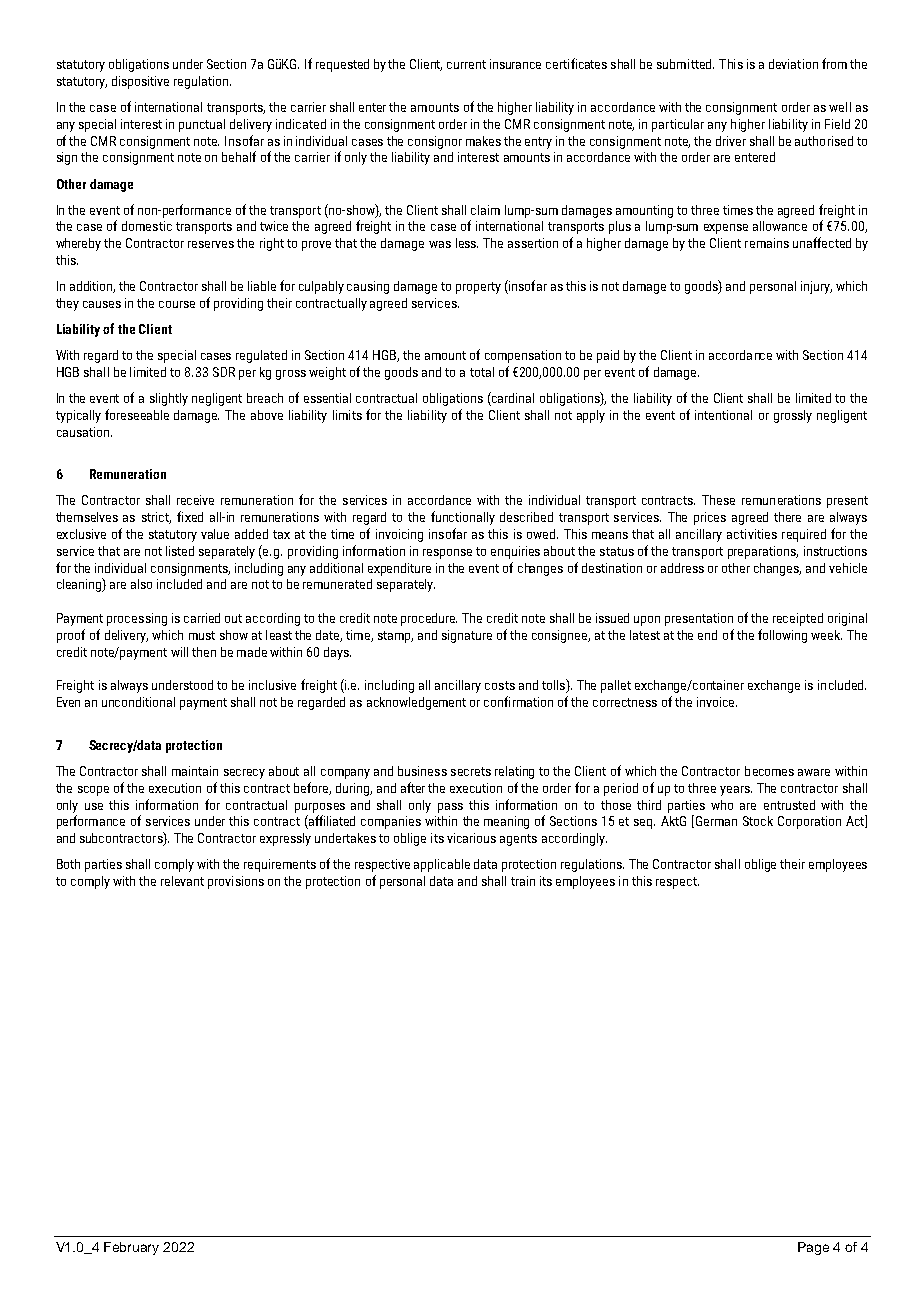 The image size is (924, 1308). I want to click on driver, so click(731, 141).
